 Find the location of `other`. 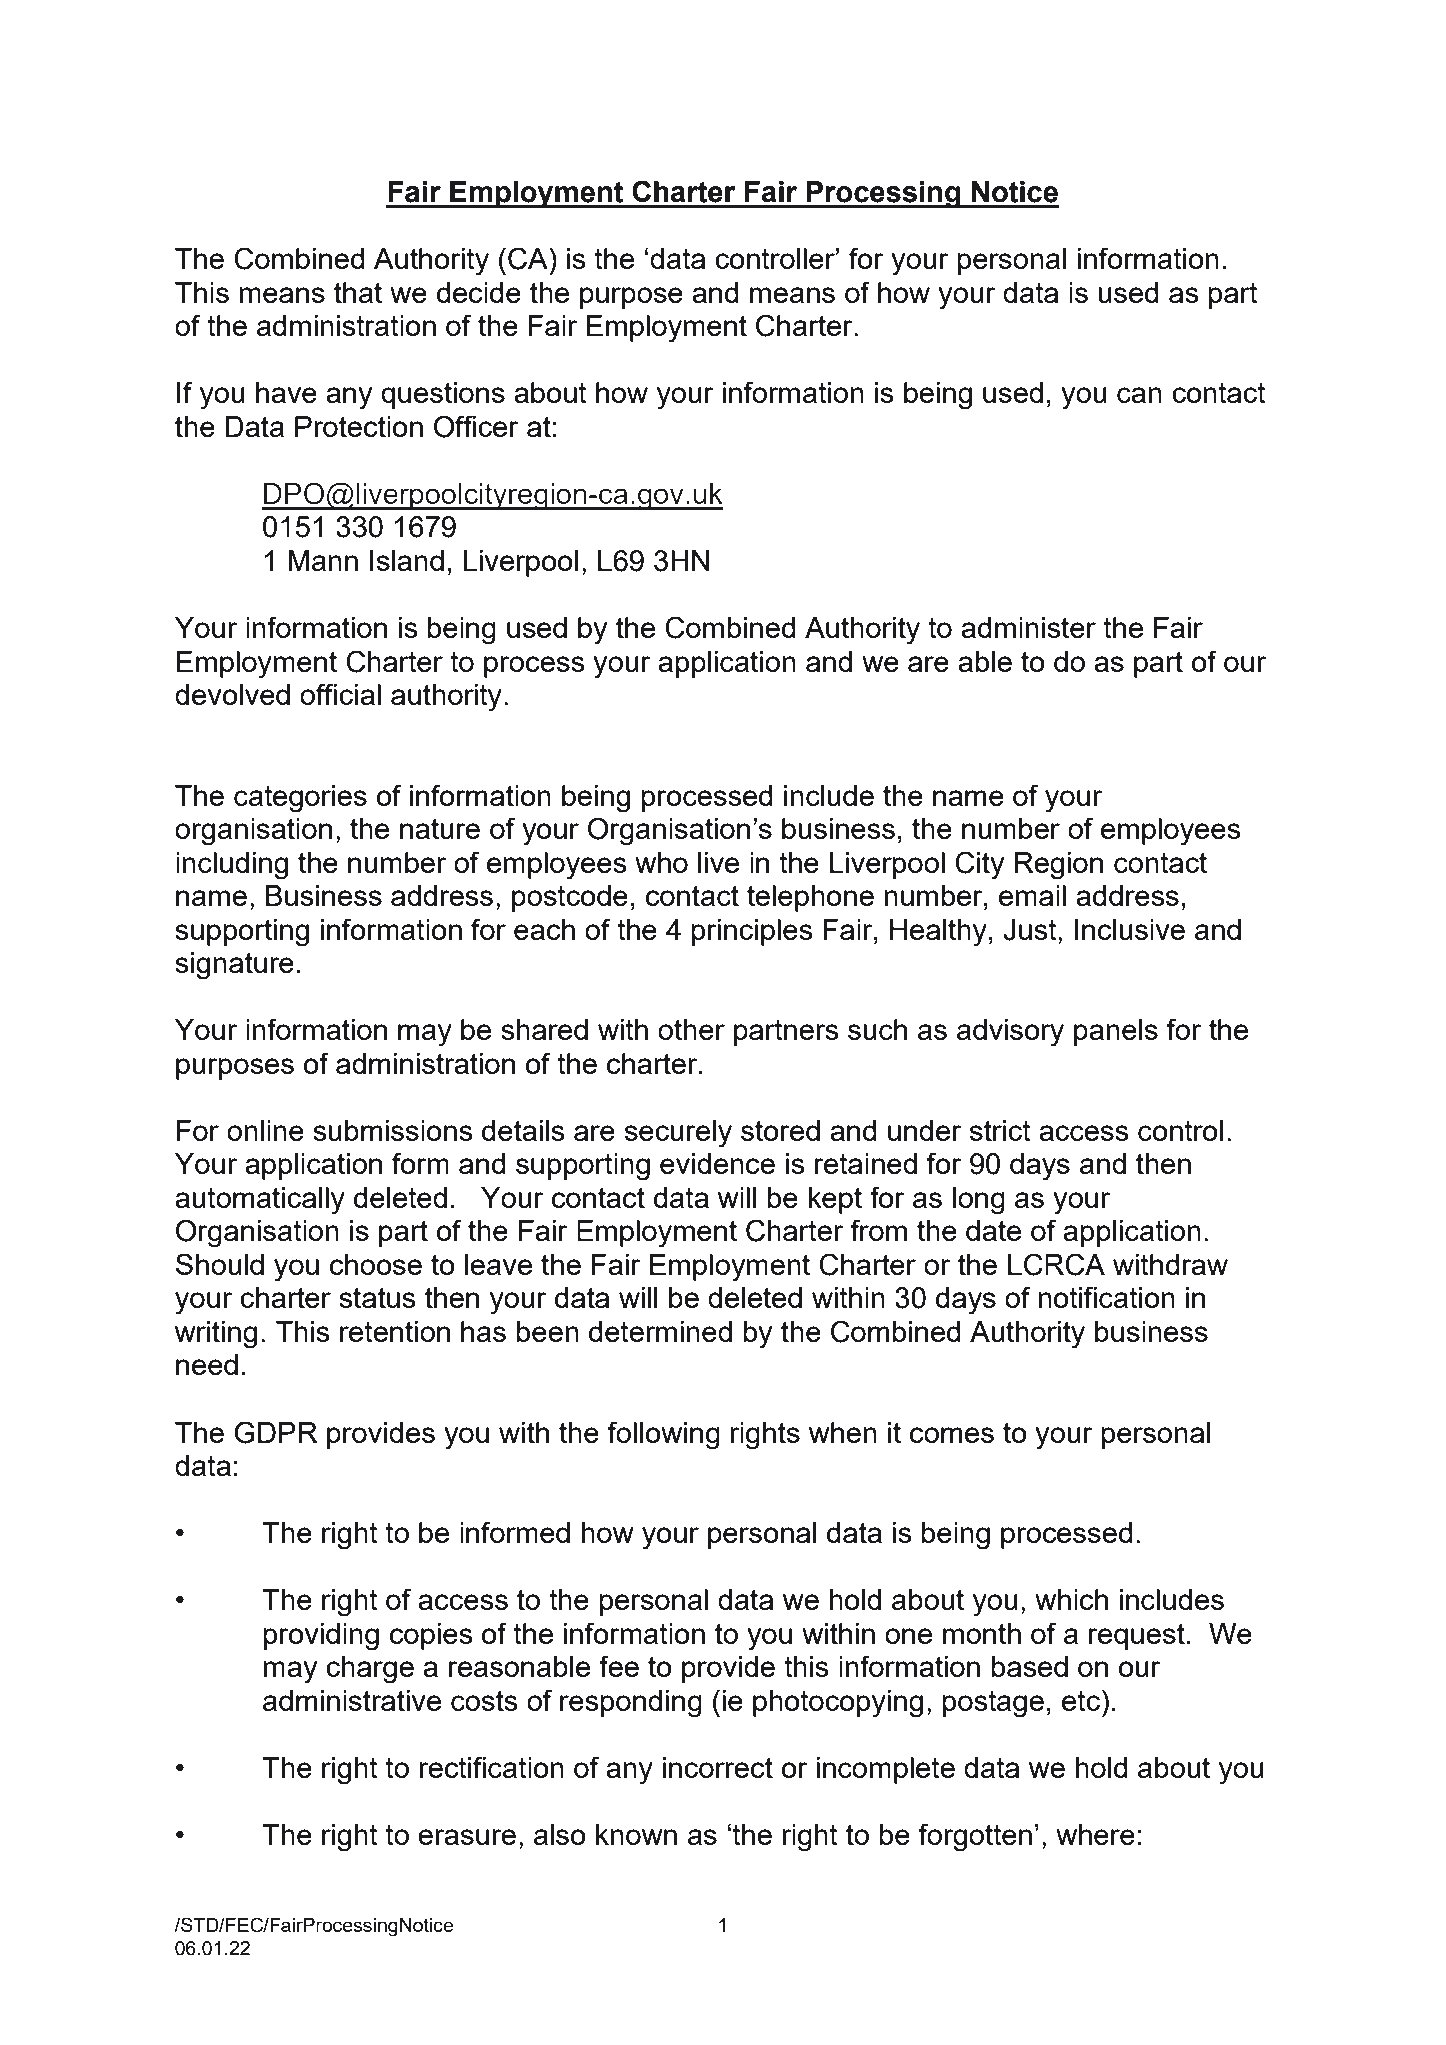

other is located at coordinates (691, 1029).
